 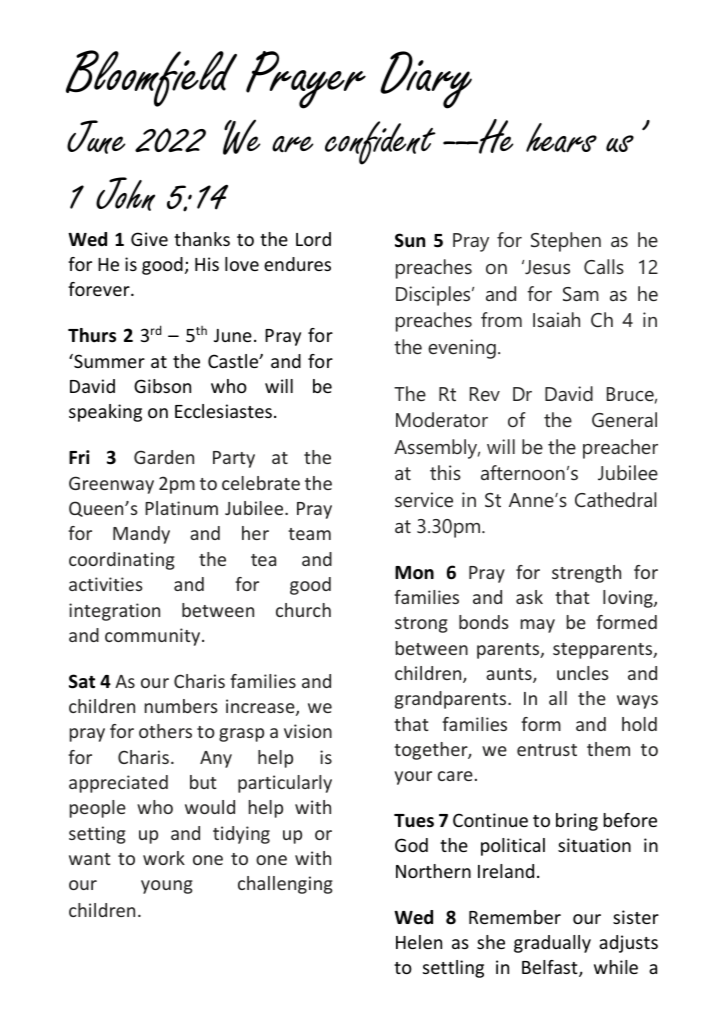 What do you see at coordinates (583, 673) in the page?
I see `uncles` at bounding box center [583, 673].
